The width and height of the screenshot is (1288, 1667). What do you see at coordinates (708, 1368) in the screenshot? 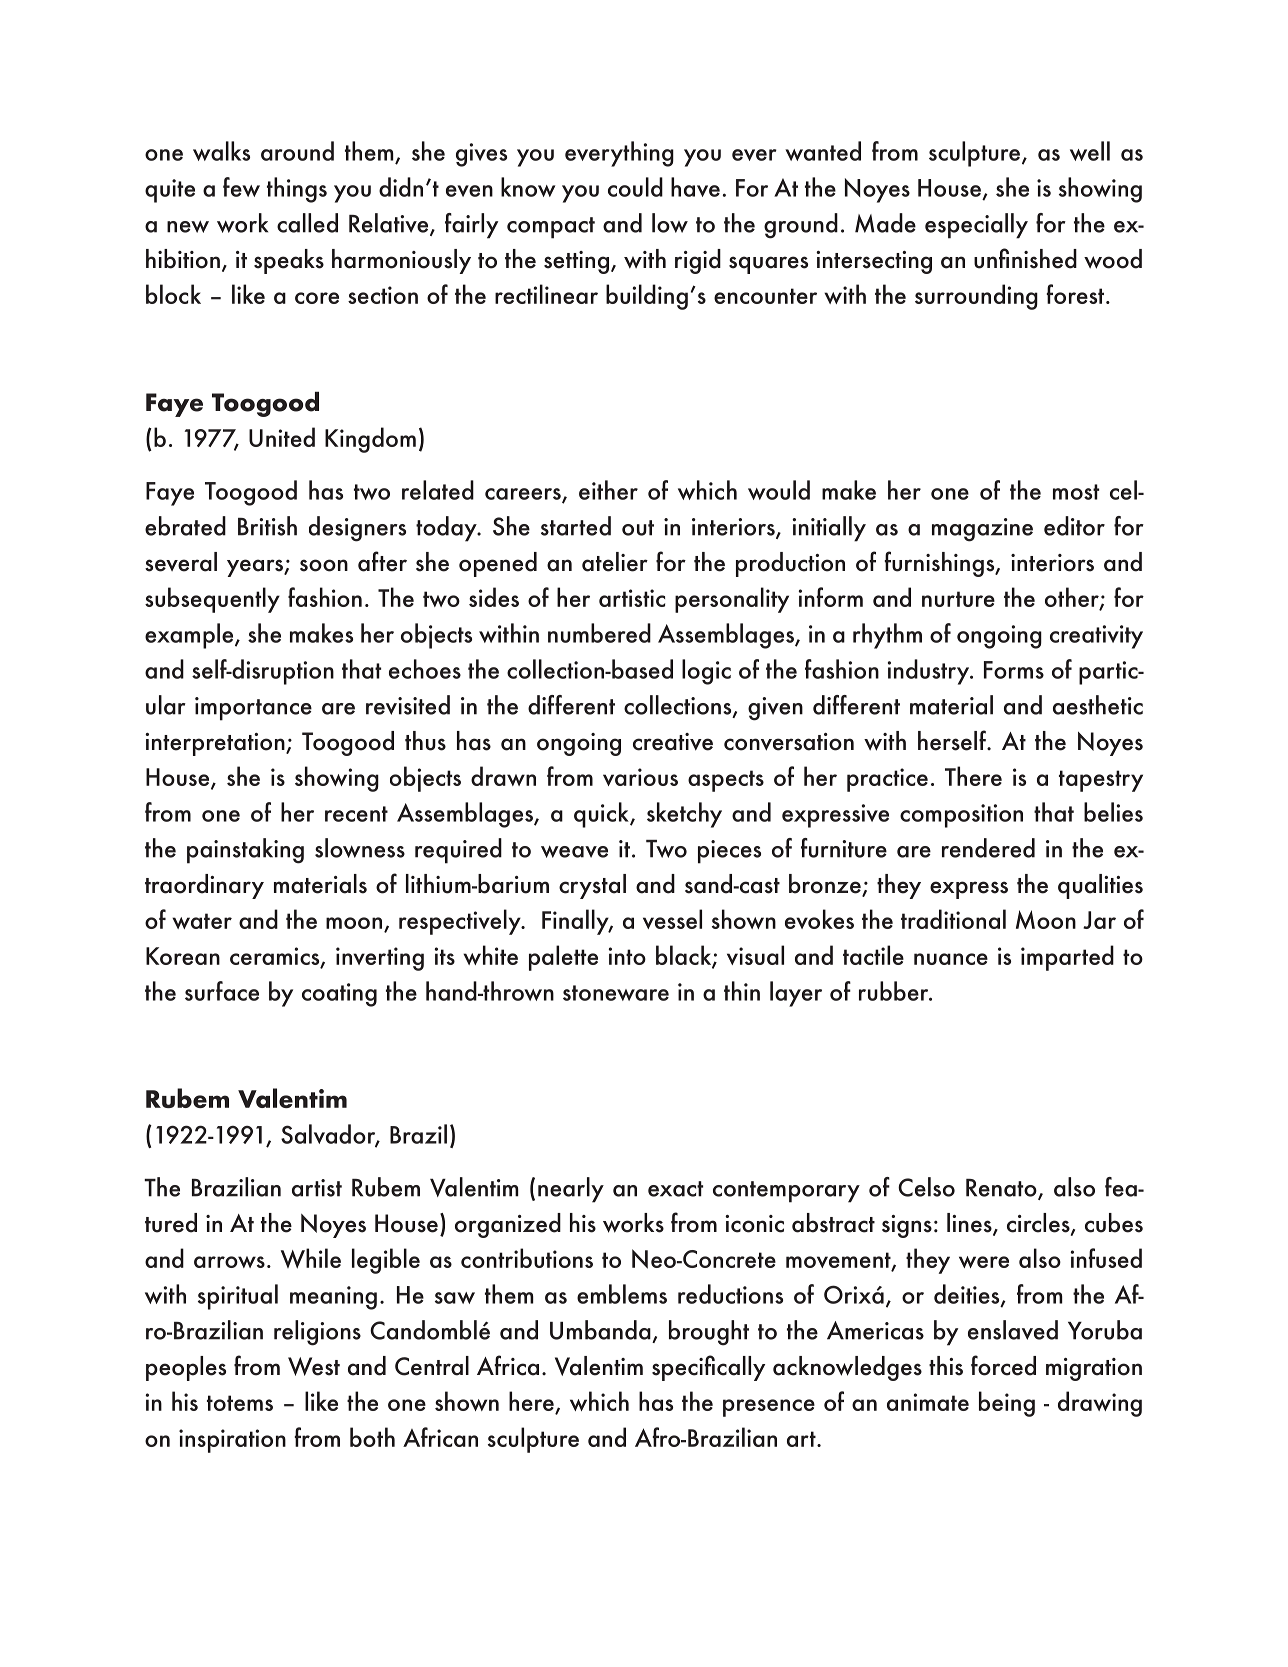
I see `specifically` at bounding box center [708, 1368].
